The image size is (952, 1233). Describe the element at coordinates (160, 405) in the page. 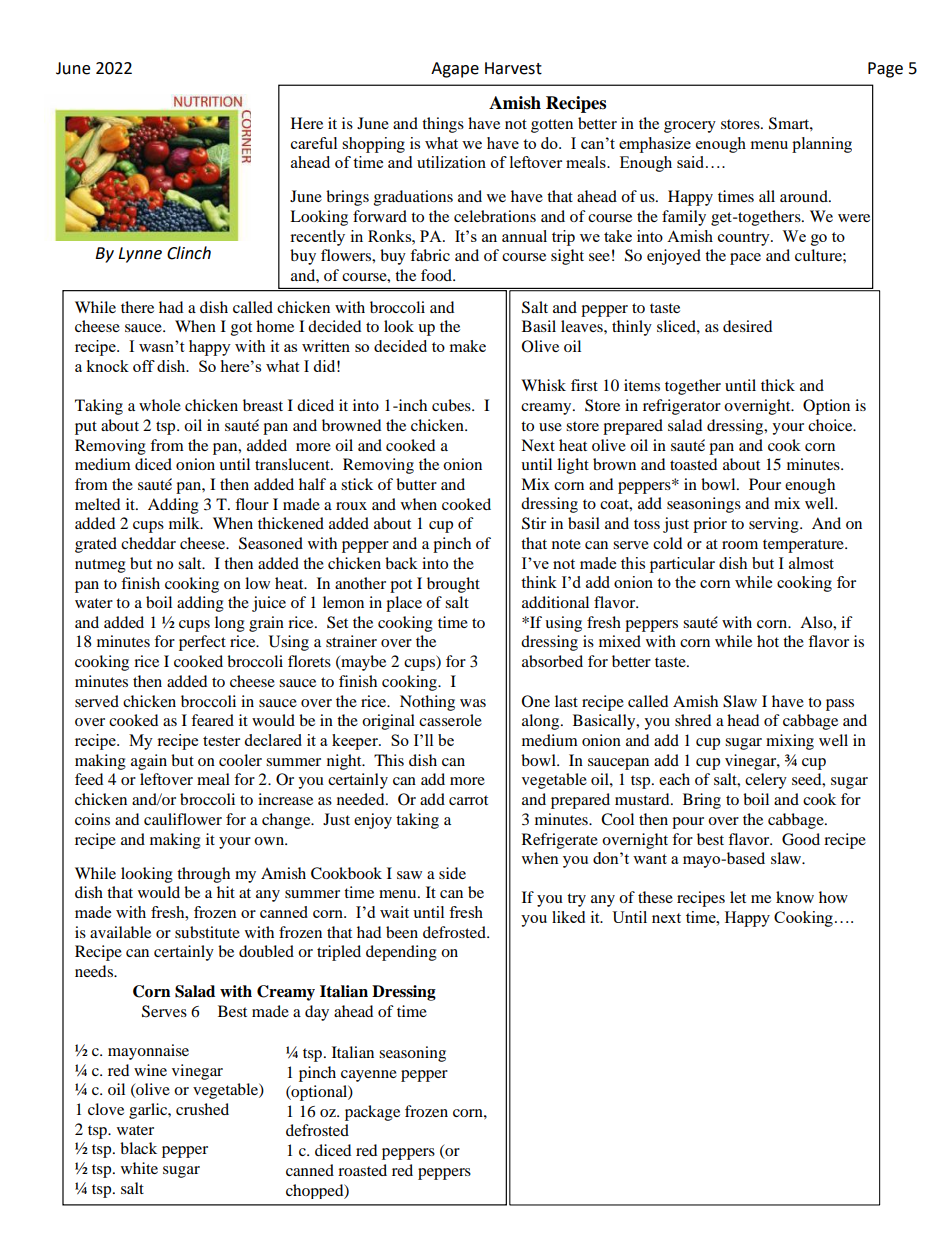

I see `whole` at that location.
